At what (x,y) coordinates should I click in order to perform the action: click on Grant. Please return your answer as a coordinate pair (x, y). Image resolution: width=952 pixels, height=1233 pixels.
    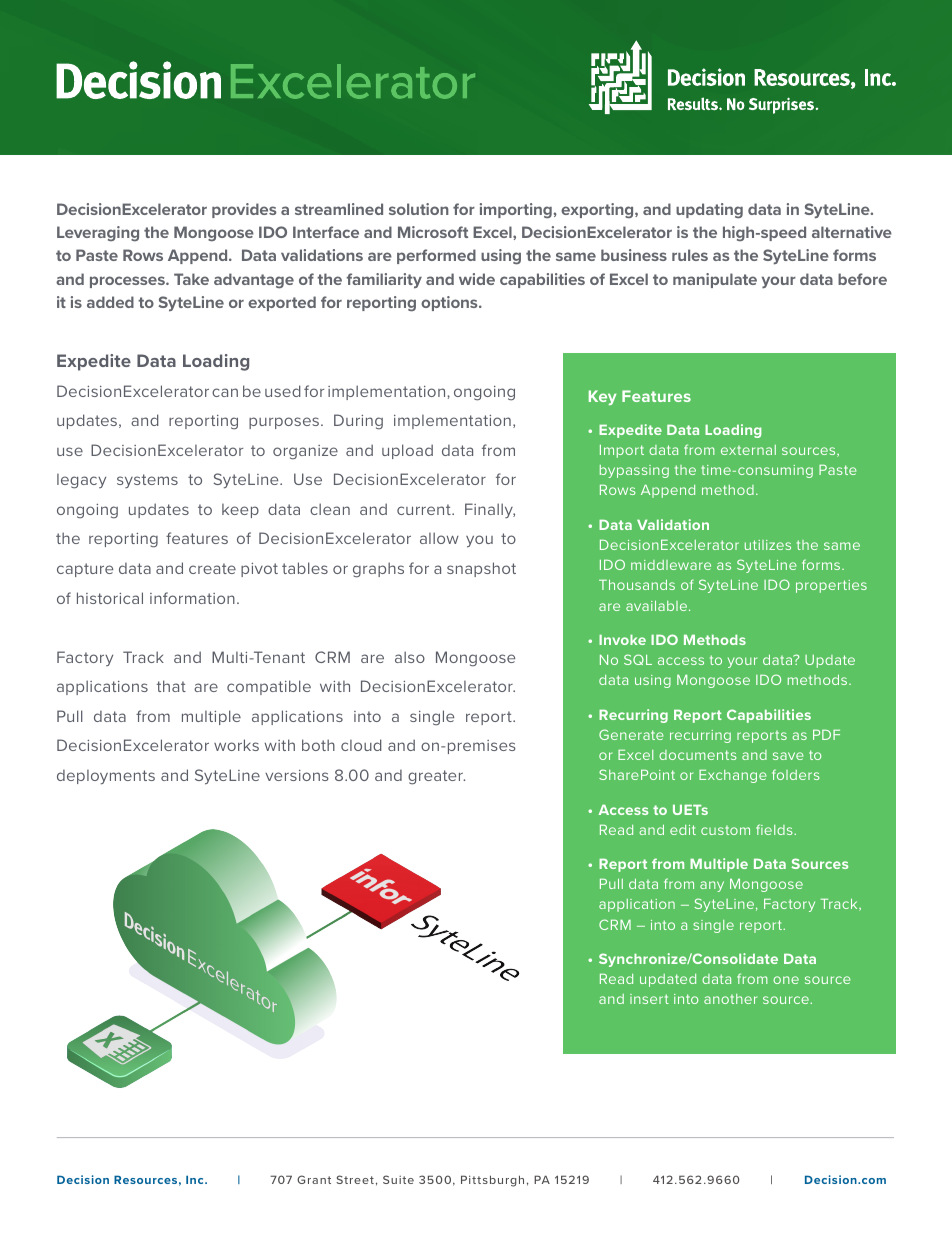
    Looking at the image, I should click on (314, 1179).
